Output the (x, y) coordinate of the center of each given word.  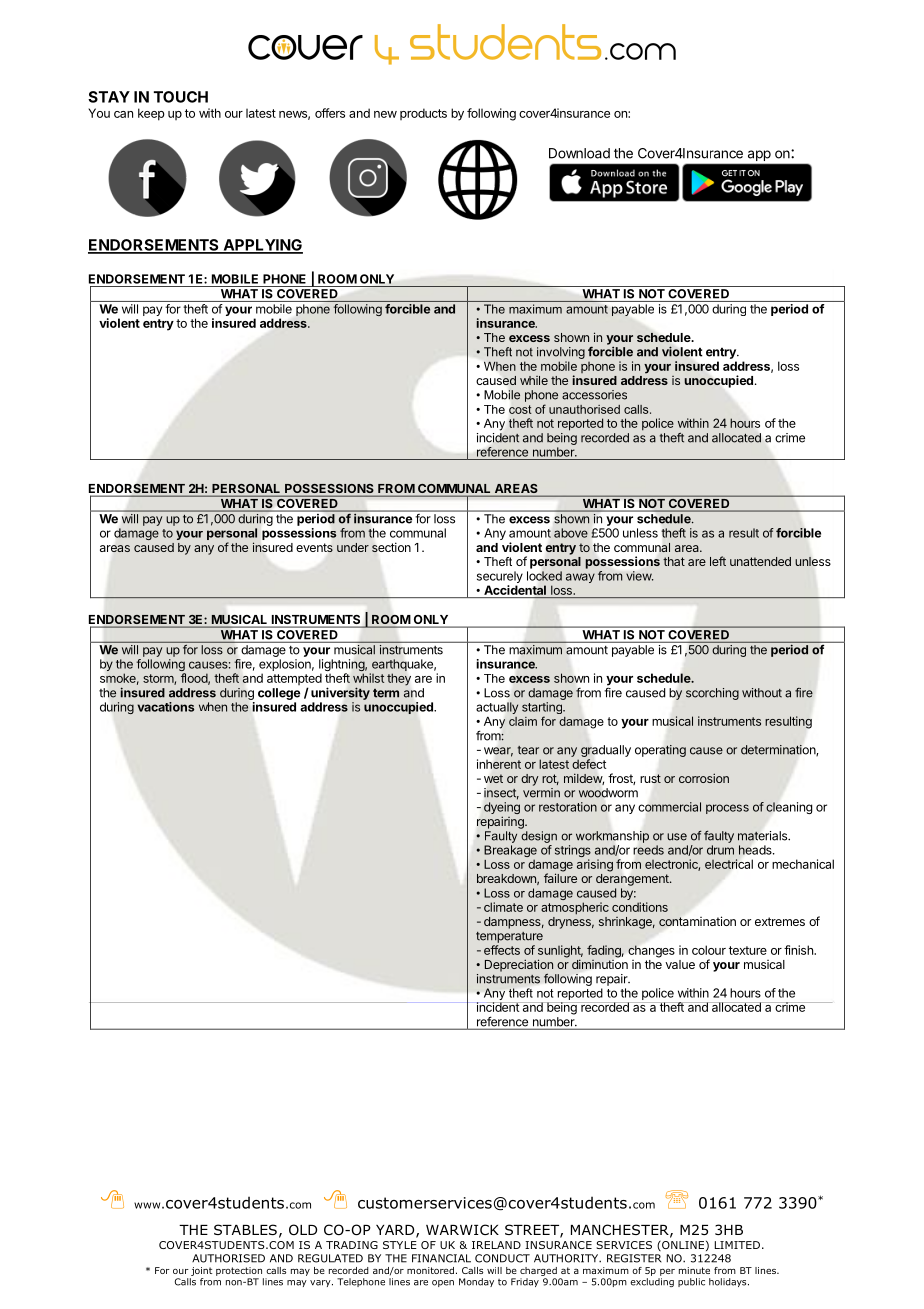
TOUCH (181, 97)
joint (201, 1271)
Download (579, 153)
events (314, 547)
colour (709, 950)
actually (497, 709)
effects (502, 950)
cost (520, 409)
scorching (712, 694)
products (423, 114)
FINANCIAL (441, 1258)
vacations (165, 707)
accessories (594, 395)
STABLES (245, 1229)
